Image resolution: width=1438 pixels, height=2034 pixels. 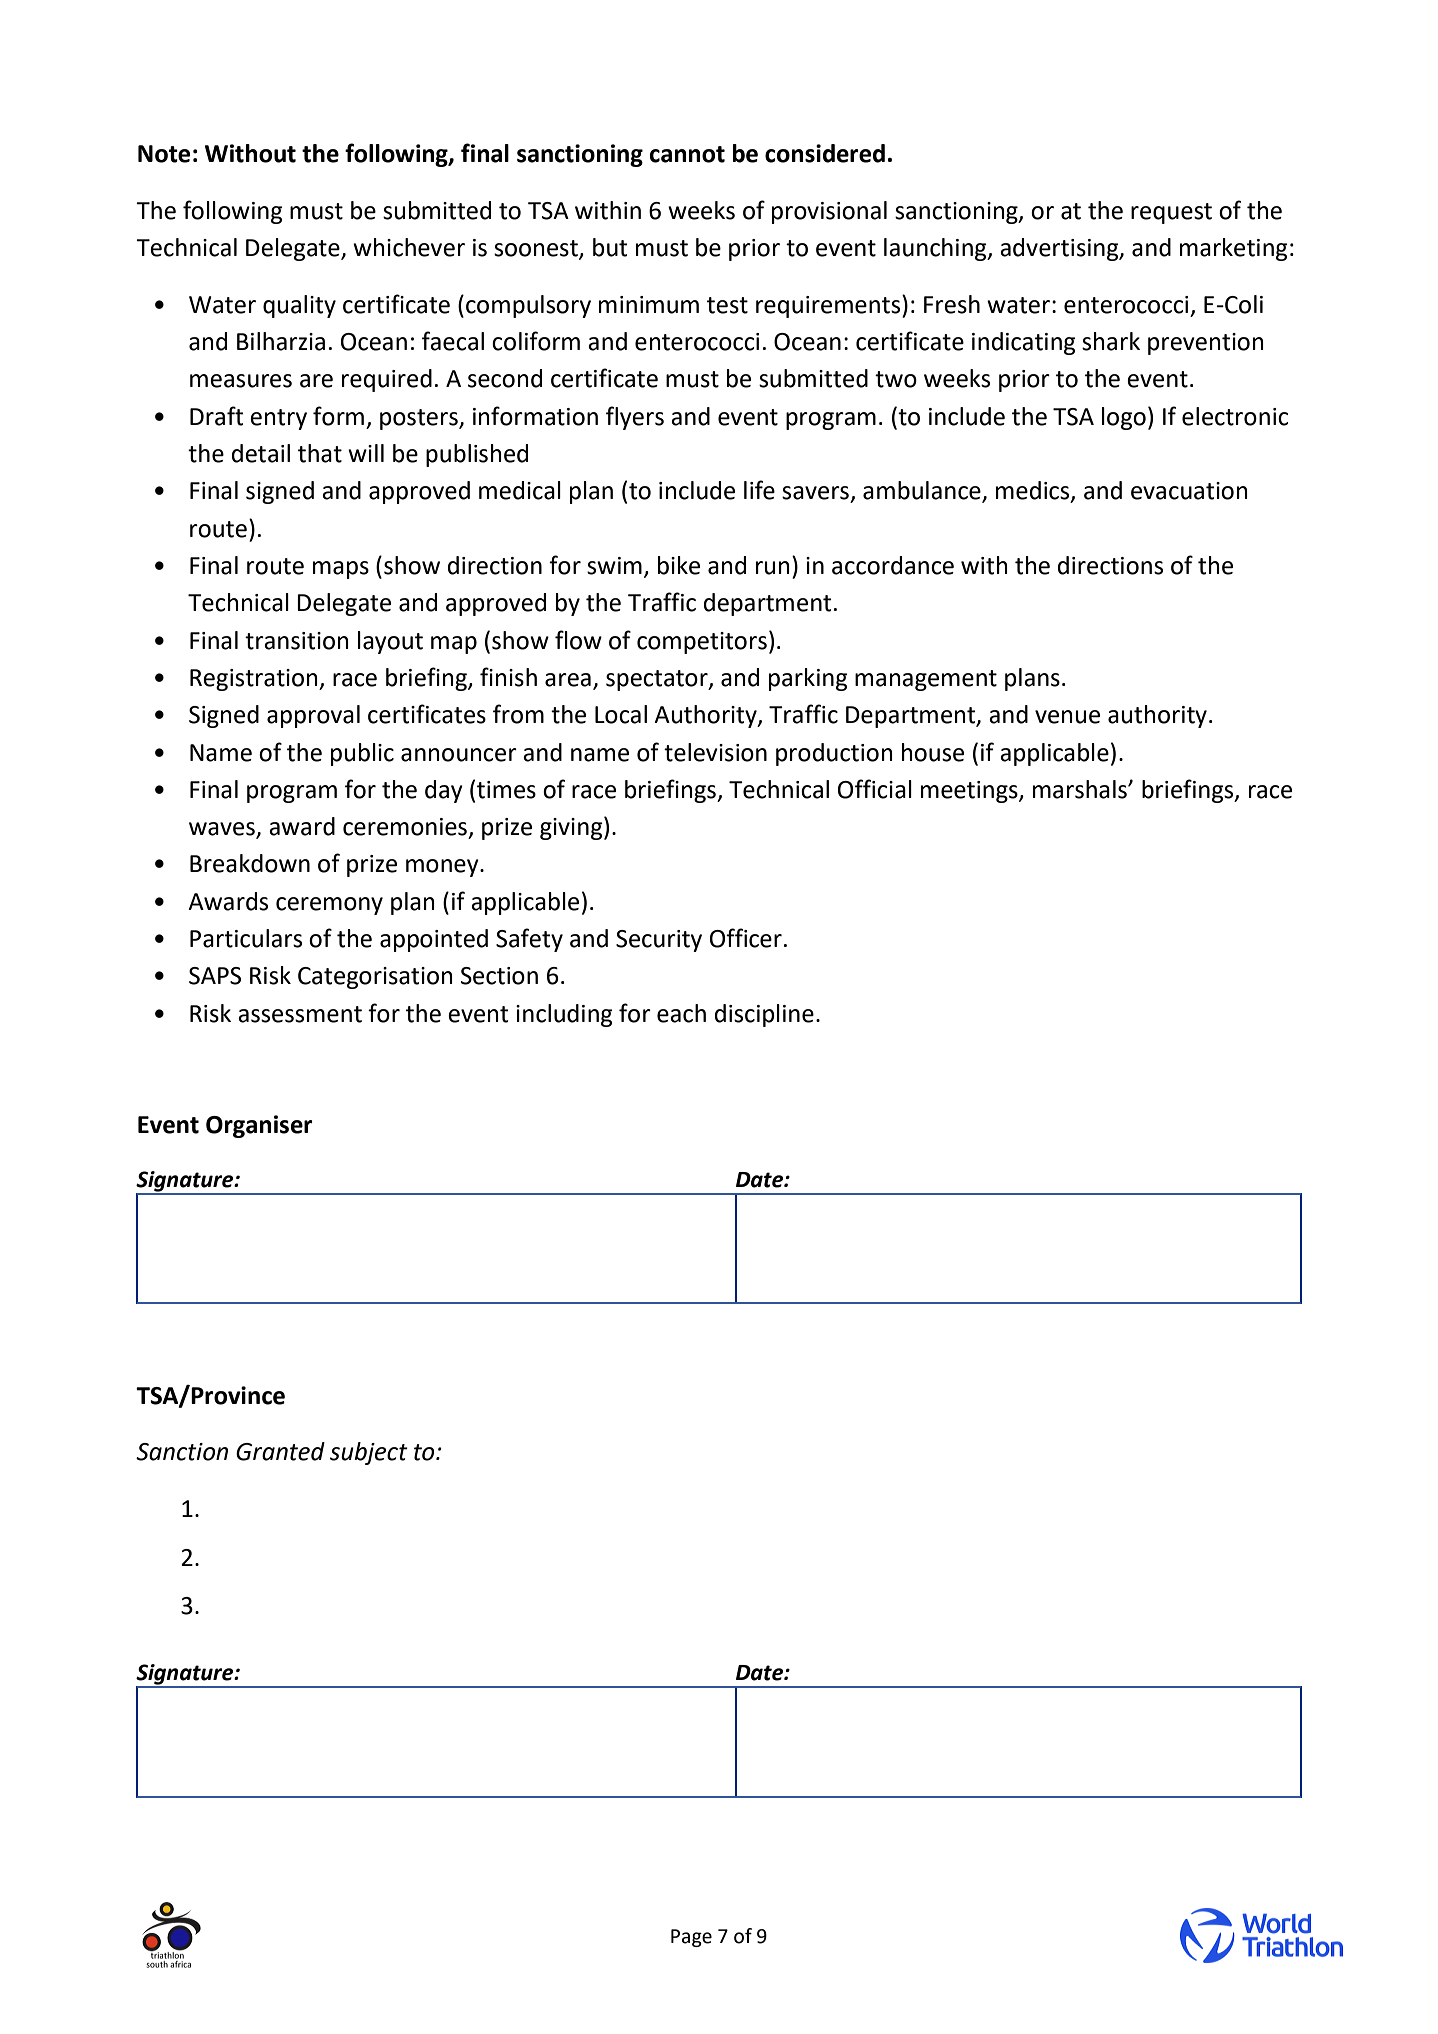 I want to click on approval, so click(x=313, y=716).
